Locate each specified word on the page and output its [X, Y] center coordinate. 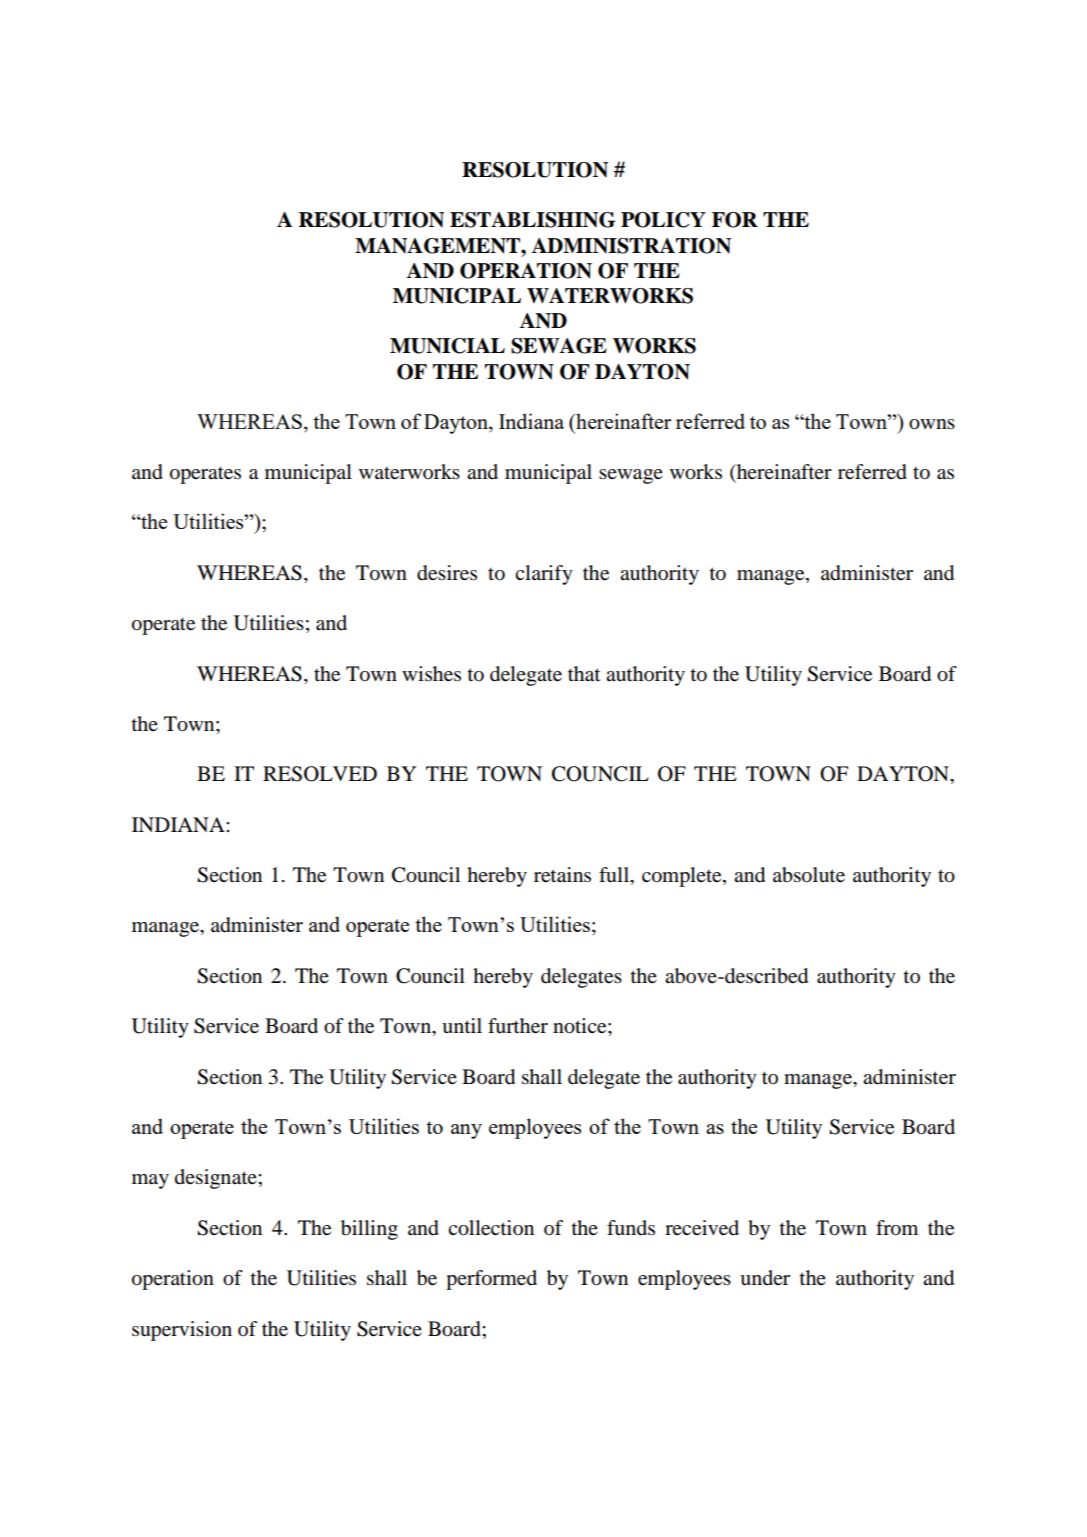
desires [447, 573]
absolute [809, 875]
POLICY [663, 220]
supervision [182, 1331]
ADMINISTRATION [631, 246]
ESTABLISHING [532, 220]
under [765, 1278]
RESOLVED [320, 774]
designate [217, 1179]
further [518, 1026]
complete [683, 877]
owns [932, 424]
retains [562, 875]
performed [491, 1280]
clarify [544, 575]
